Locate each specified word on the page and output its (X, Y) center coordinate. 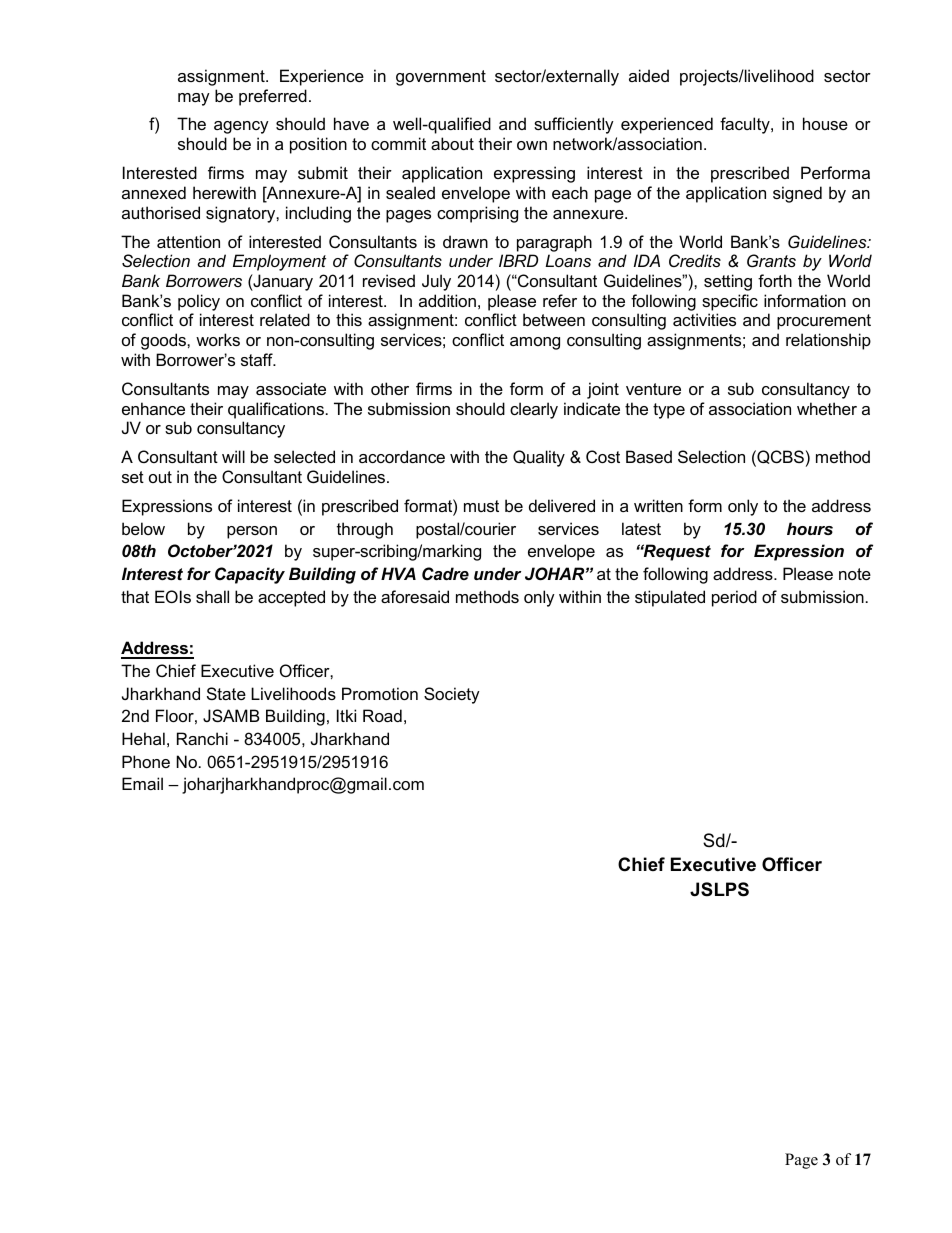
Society (452, 695)
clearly (534, 410)
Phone (146, 761)
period (734, 598)
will (233, 456)
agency (241, 127)
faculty (746, 125)
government (441, 78)
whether (827, 408)
